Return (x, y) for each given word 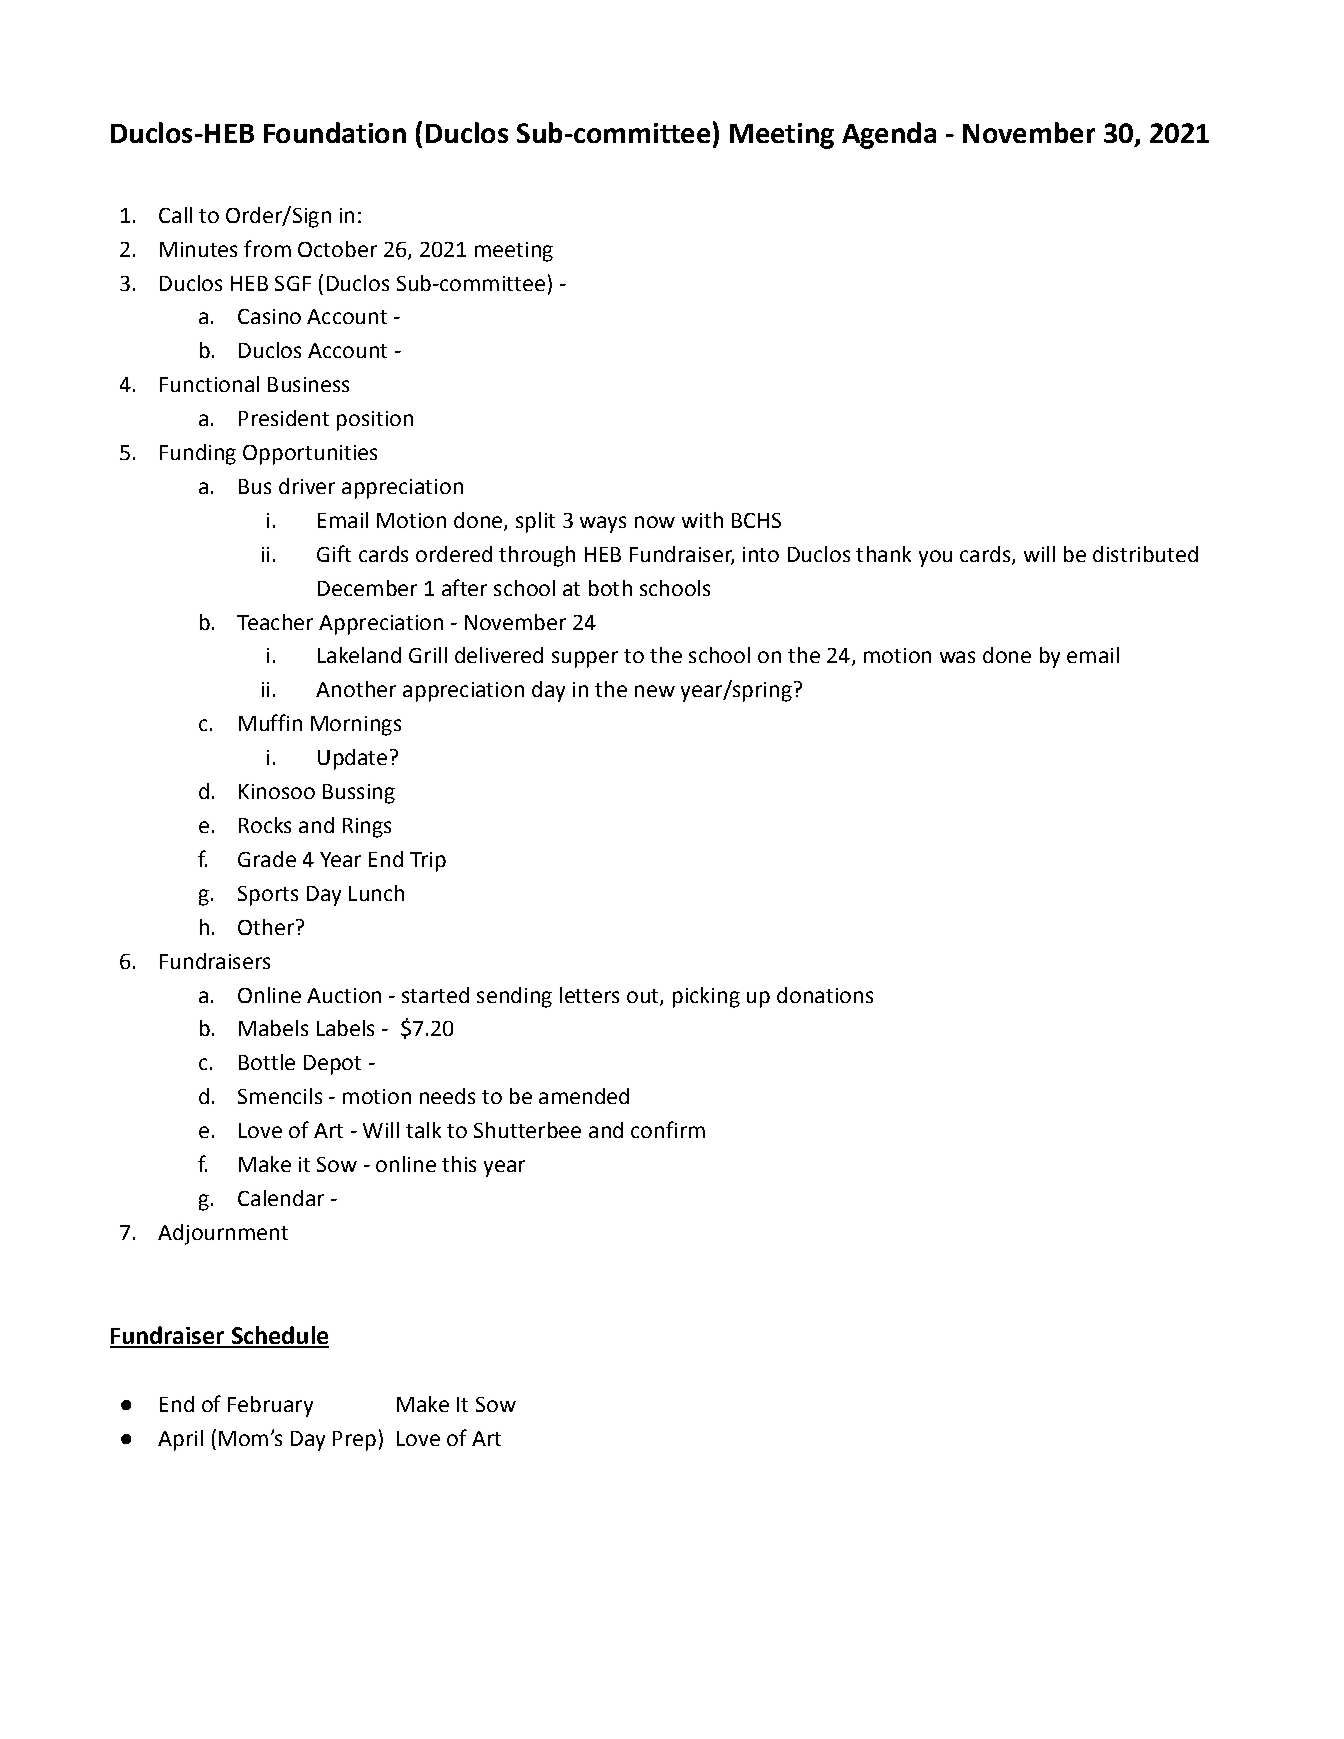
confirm (668, 1129)
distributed (1145, 554)
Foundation (335, 132)
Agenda (889, 135)
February (270, 1406)
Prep (354, 1441)
